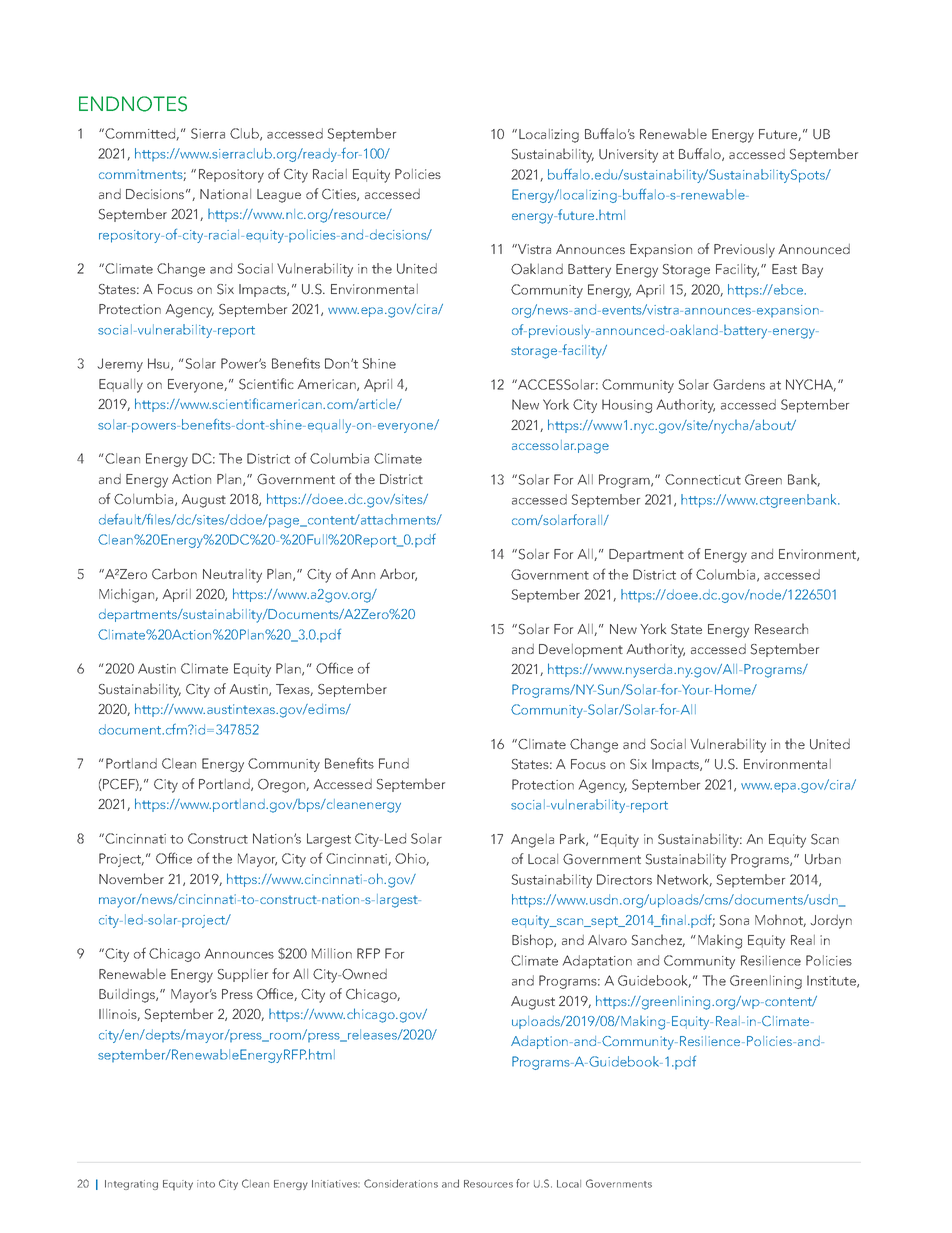 The height and width of the screenshot is (1233, 952). Describe the element at coordinates (401, 1183) in the screenshot. I see `Considerations` at that location.
